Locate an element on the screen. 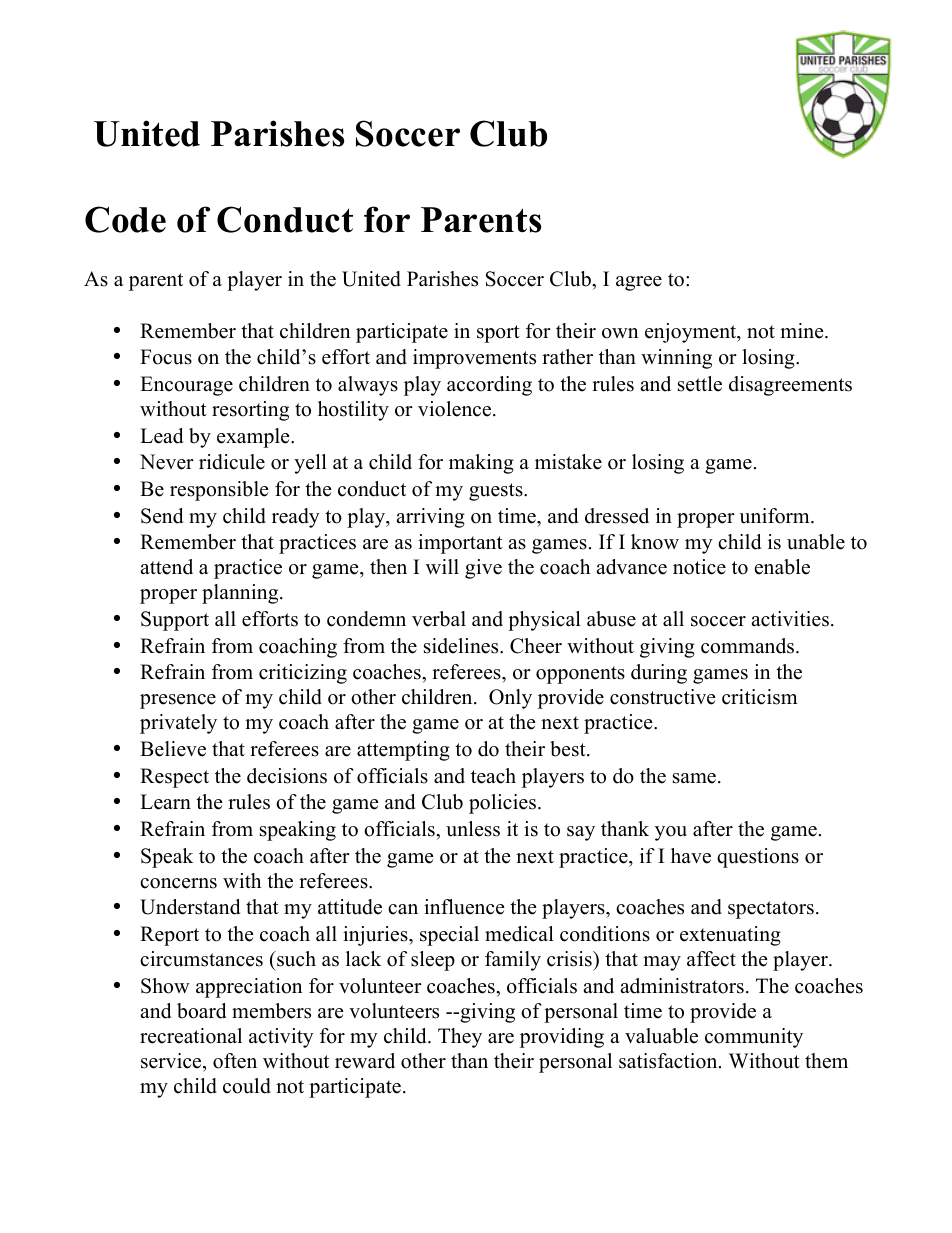  They is located at coordinates (460, 1038).
